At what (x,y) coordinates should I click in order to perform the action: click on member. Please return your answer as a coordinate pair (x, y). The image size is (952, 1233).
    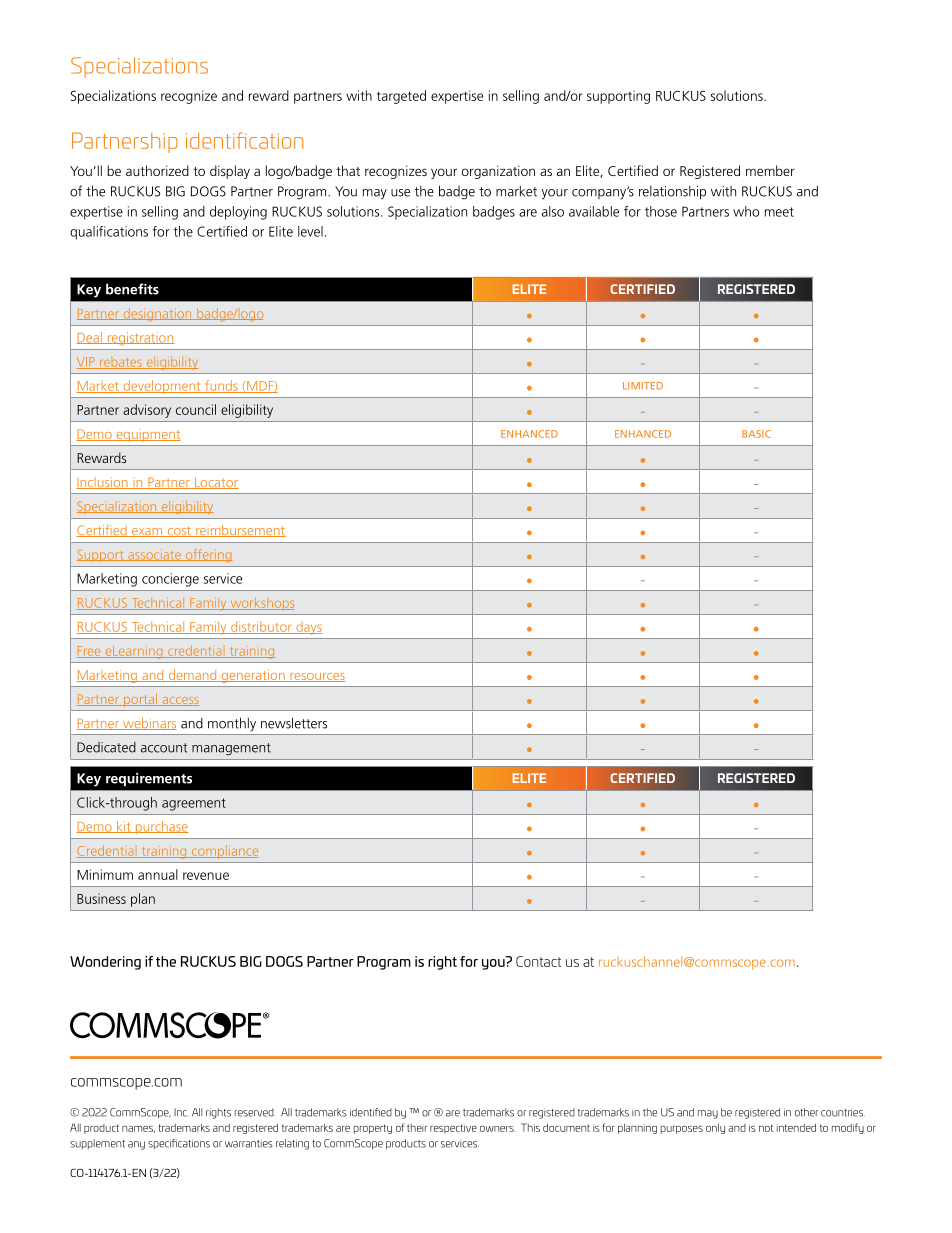
    Looking at the image, I should click on (770, 170).
